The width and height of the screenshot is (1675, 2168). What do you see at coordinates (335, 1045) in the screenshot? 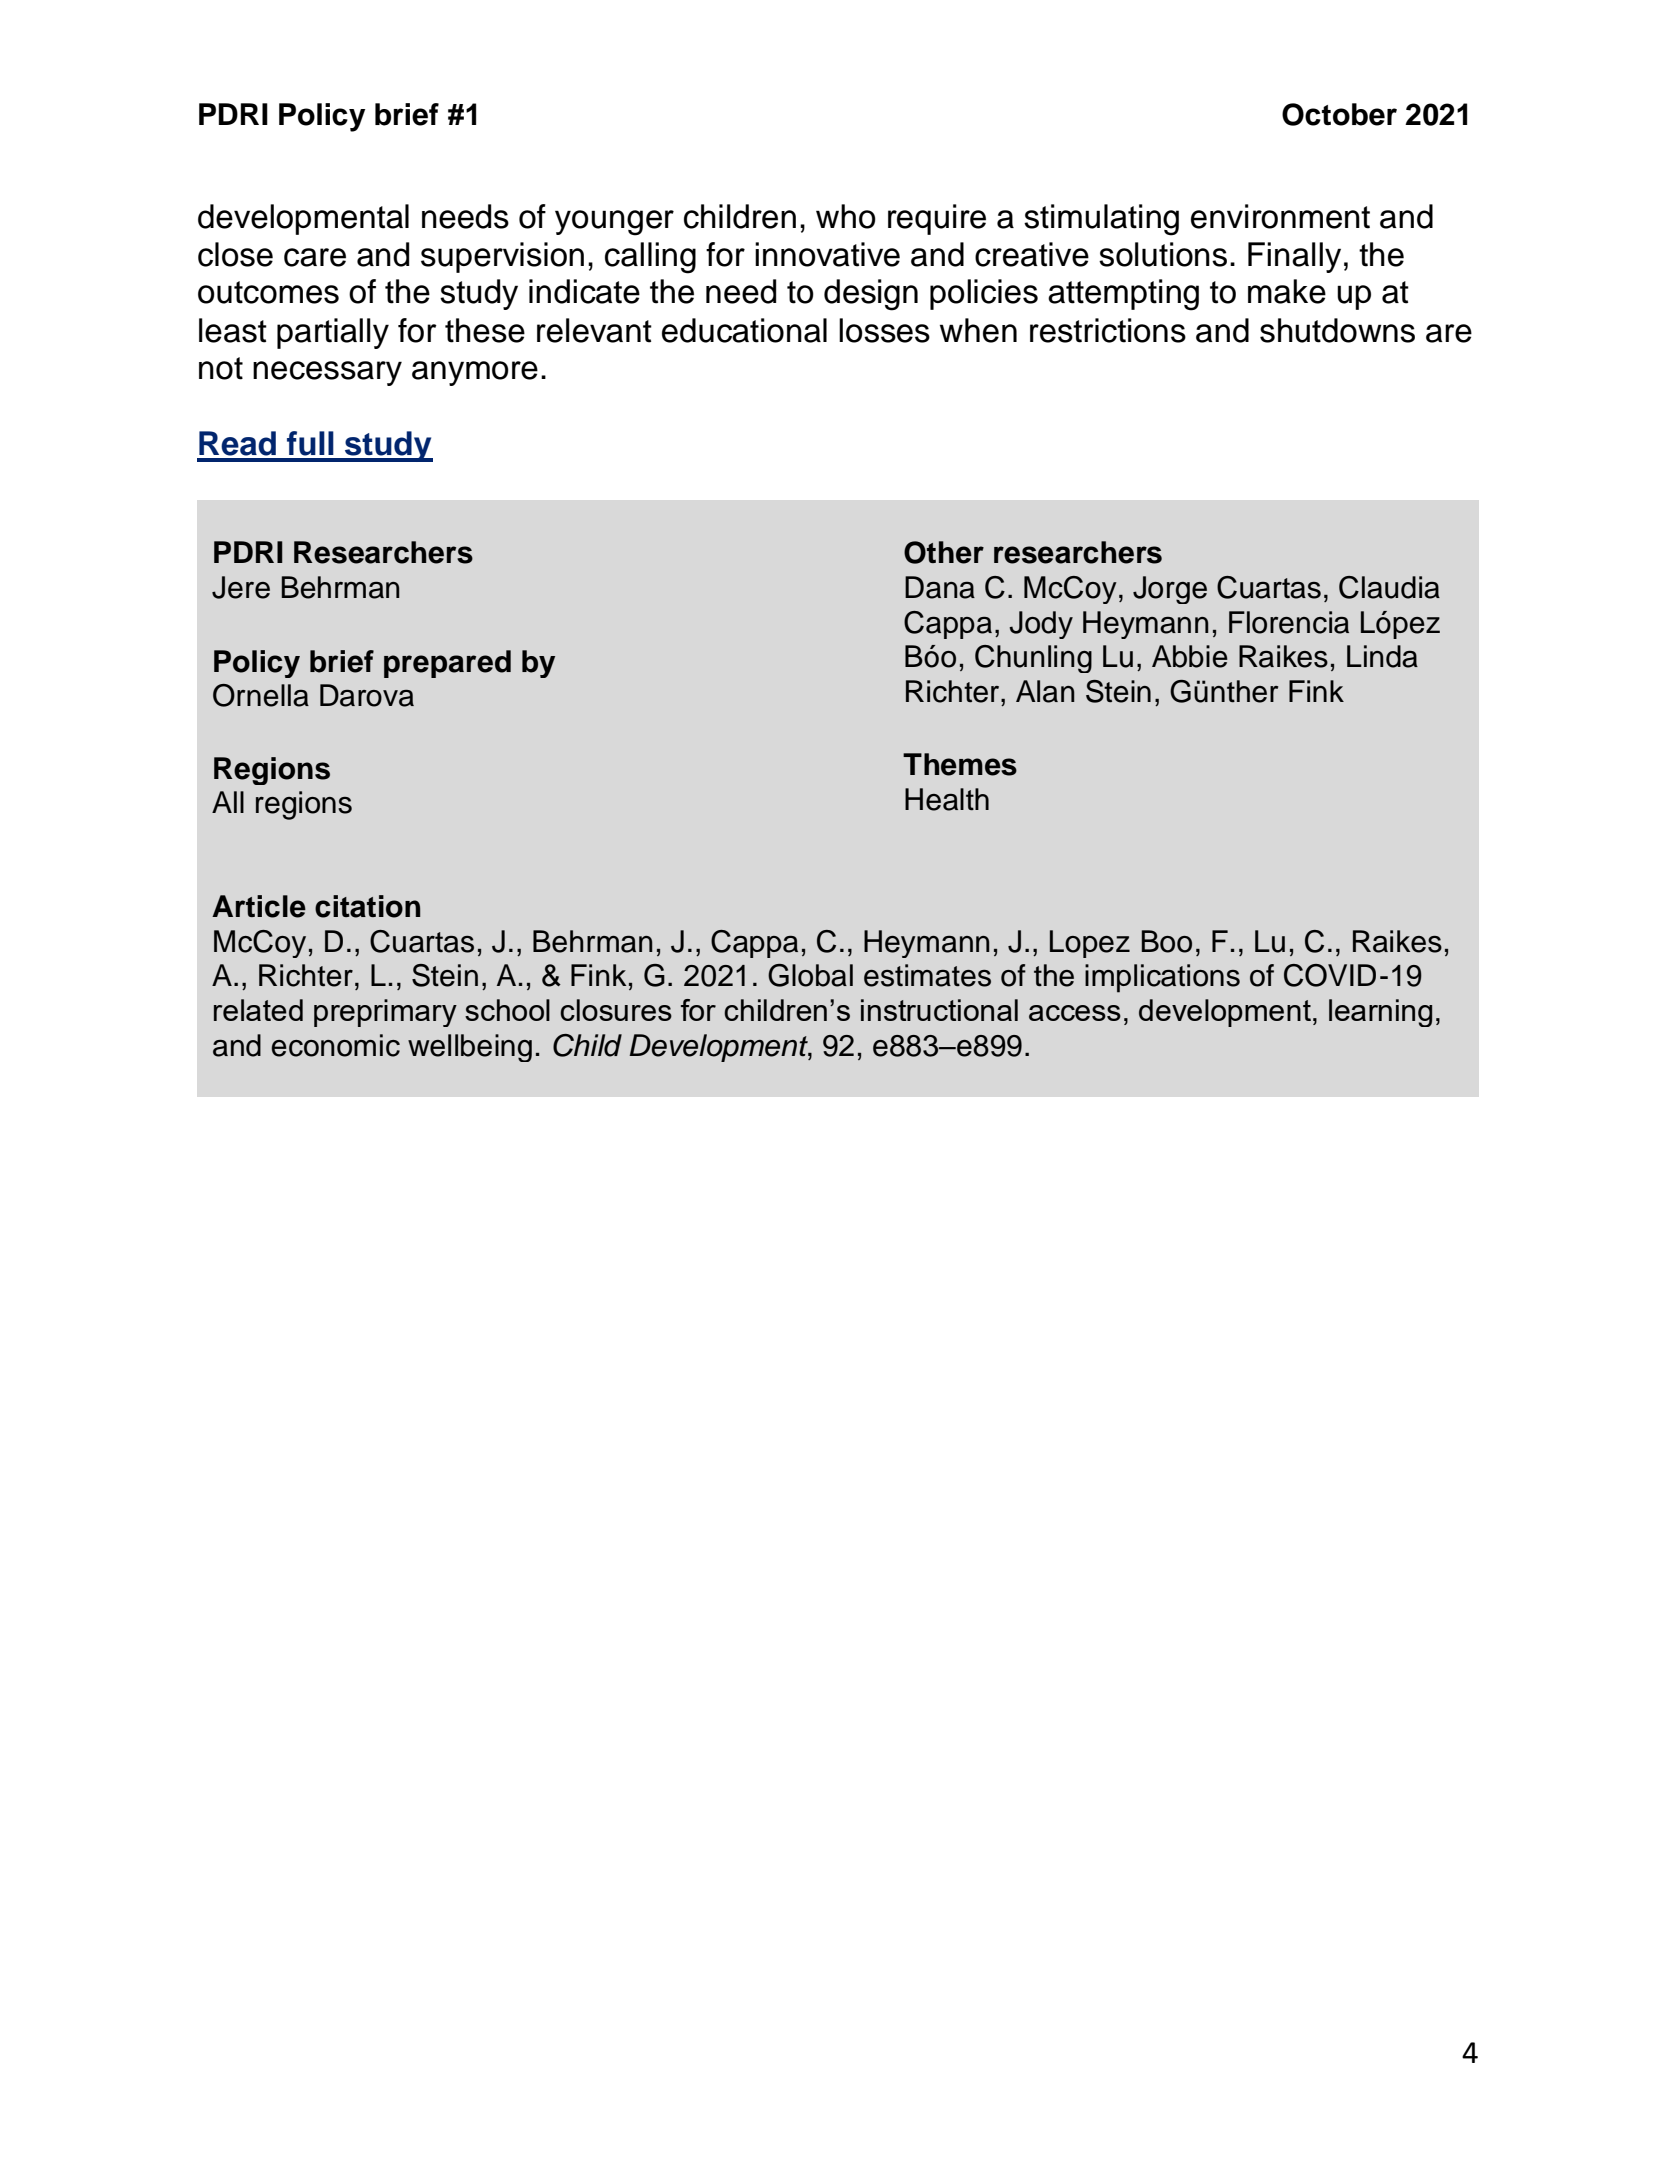
I see `economic` at bounding box center [335, 1045].
